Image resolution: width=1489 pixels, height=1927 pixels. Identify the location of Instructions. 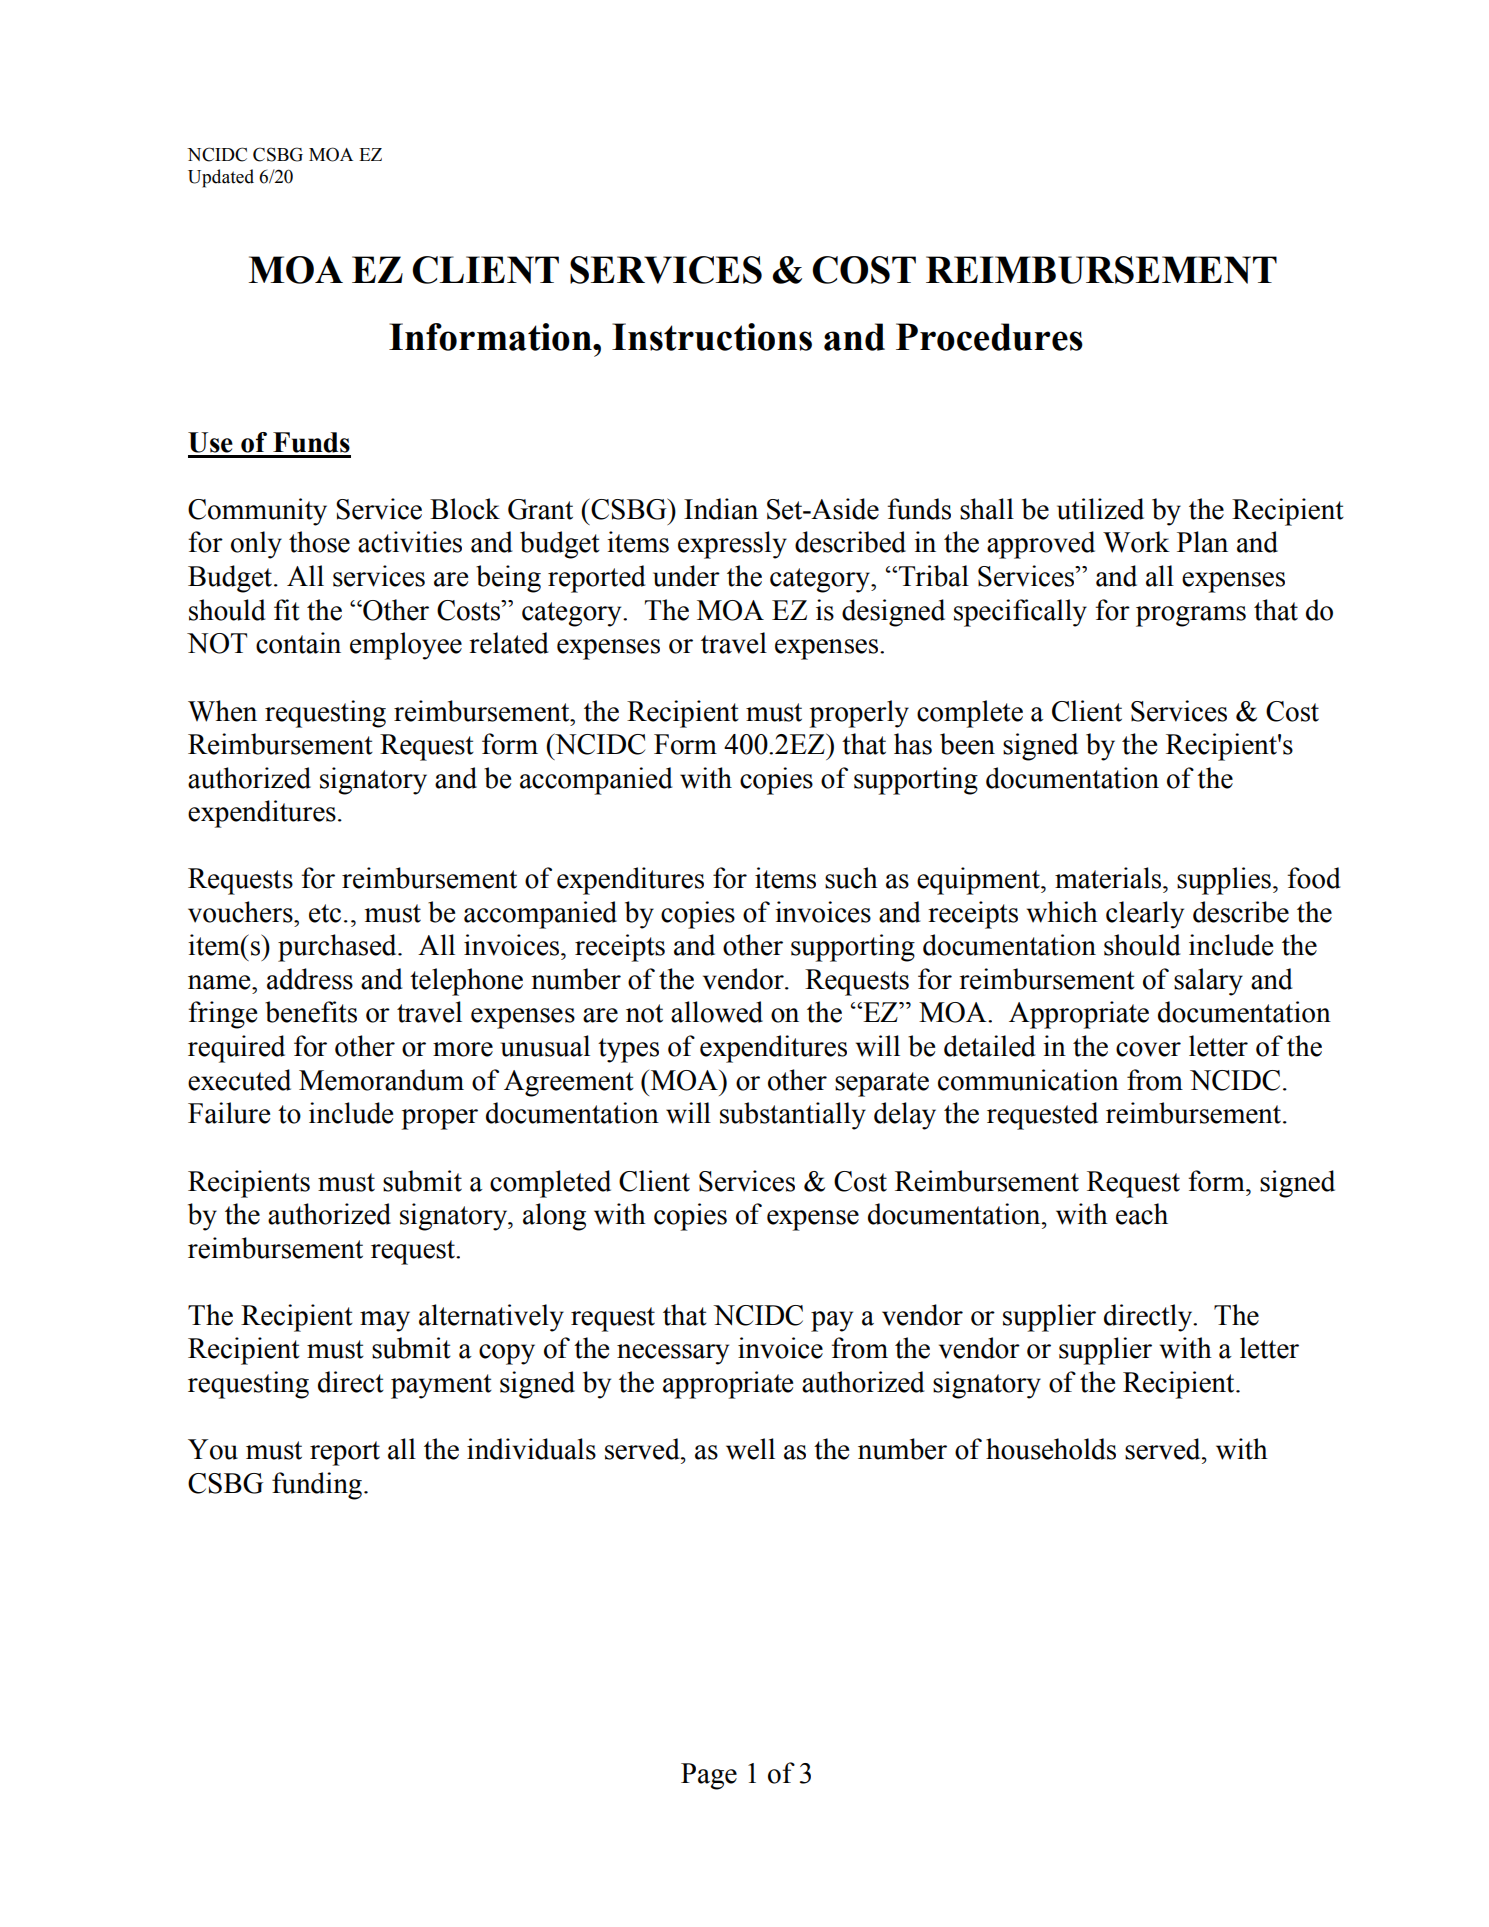
(712, 337).
